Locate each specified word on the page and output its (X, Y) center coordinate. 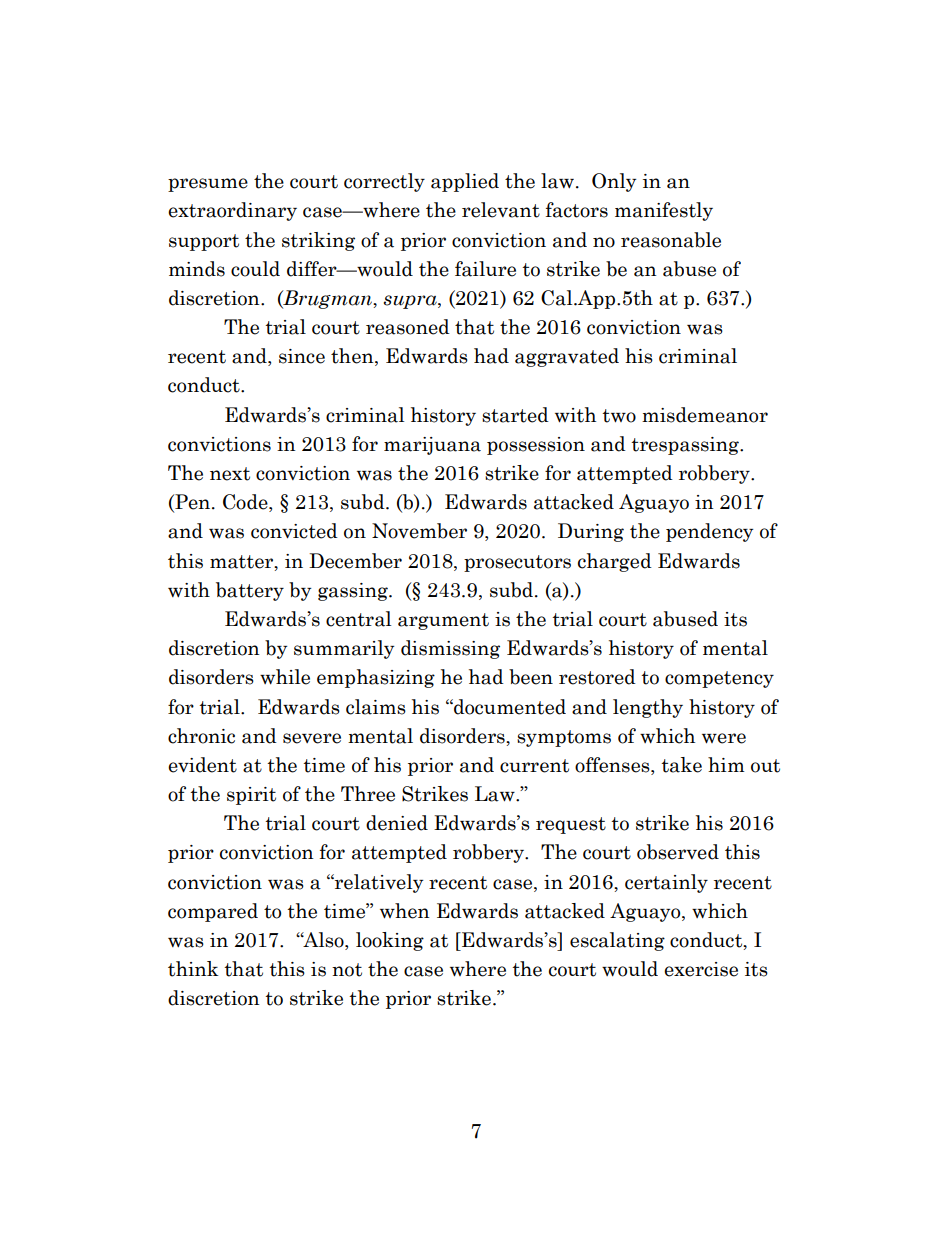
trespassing (686, 446)
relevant (501, 210)
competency (719, 679)
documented (509, 707)
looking (390, 941)
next (230, 474)
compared (213, 912)
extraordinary (232, 211)
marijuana (432, 446)
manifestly (664, 211)
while (285, 677)
